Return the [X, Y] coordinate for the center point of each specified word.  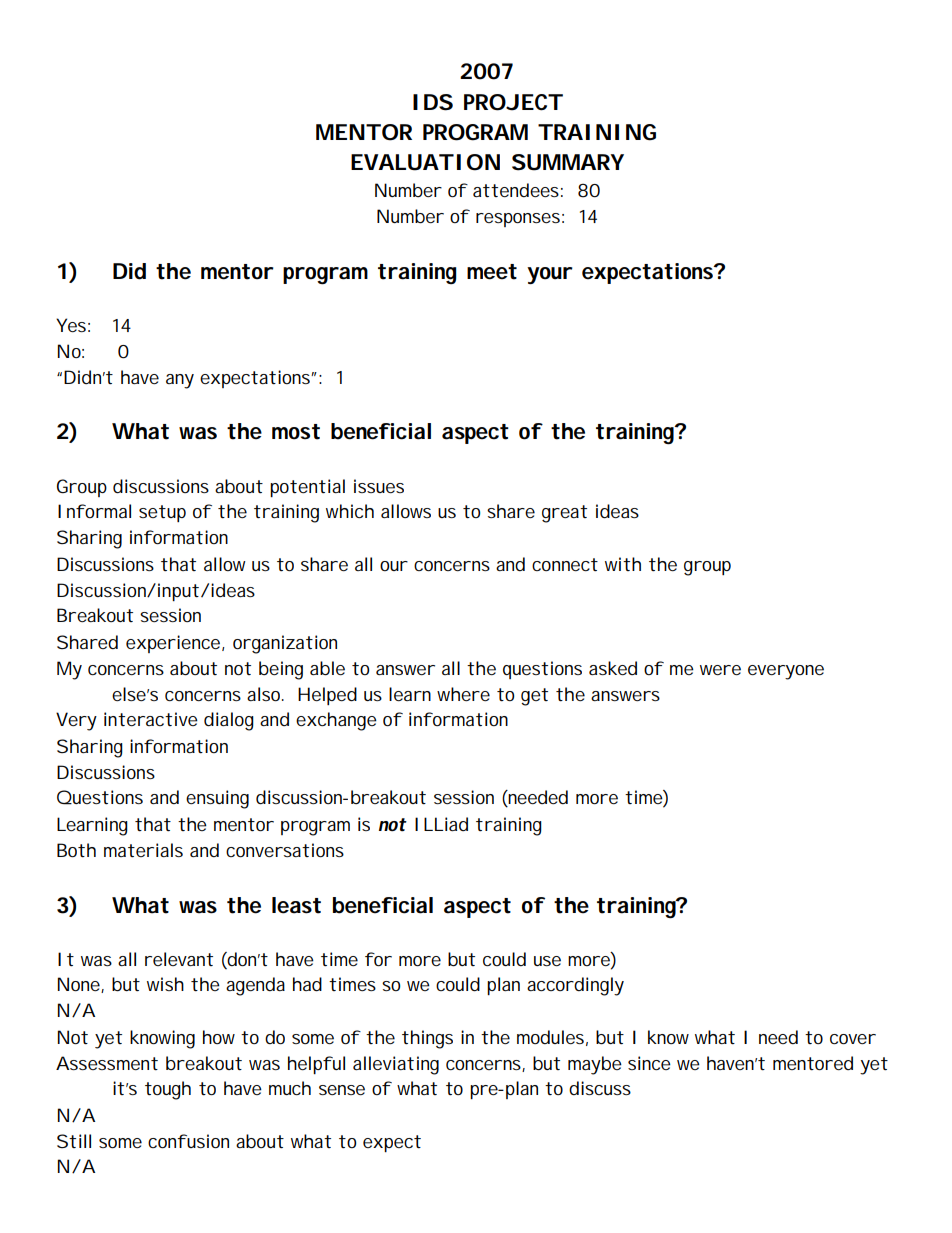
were [720, 670]
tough [168, 1090]
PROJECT [513, 102]
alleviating [396, 1065]
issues [379, 486]
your [550, 275]
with [623, 564]
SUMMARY [568, 162]
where [463, 694]
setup [162, 513]
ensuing [217, 799]
